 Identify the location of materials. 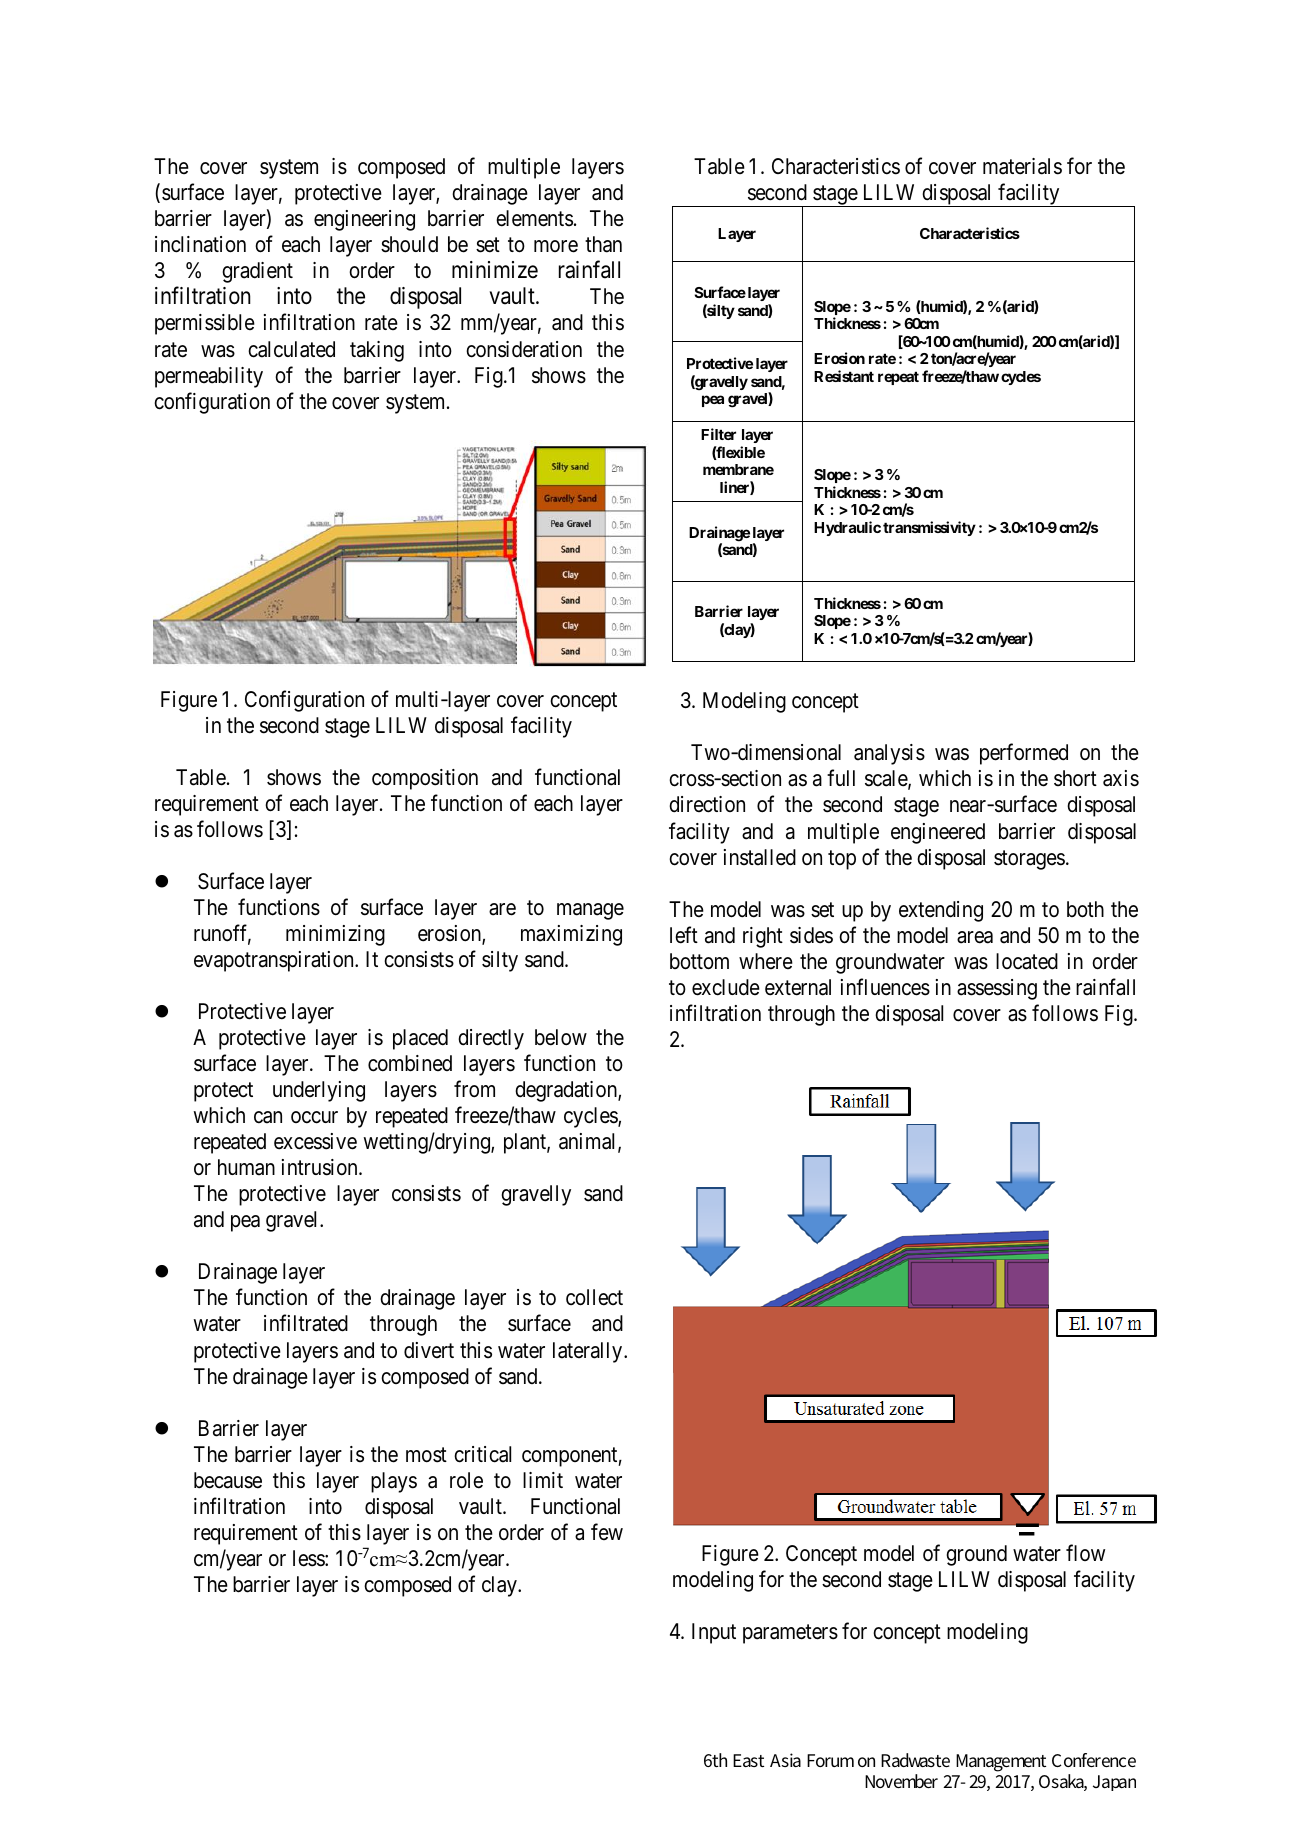
(1022, 166).
